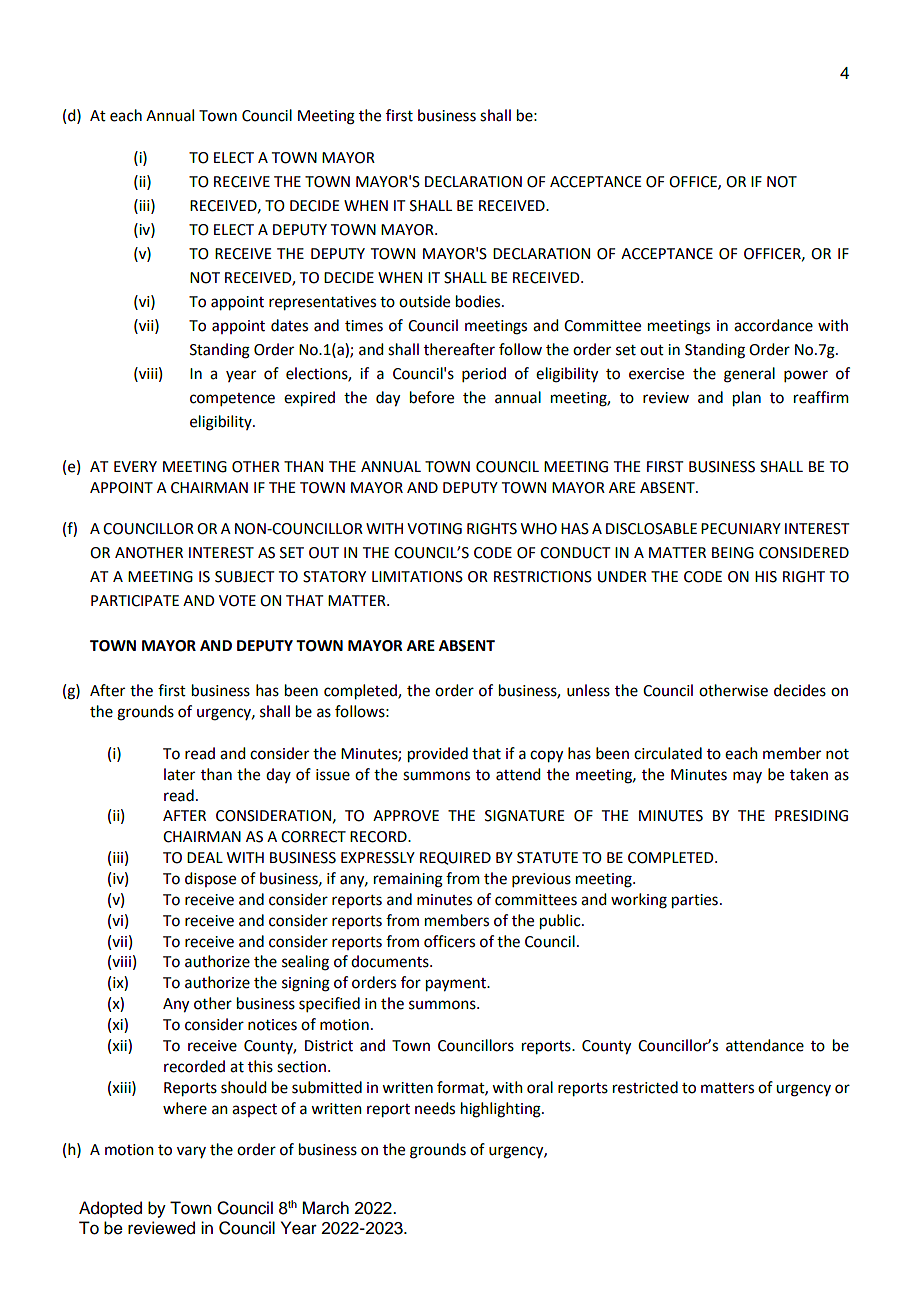  Describe the element at coordinates (191, 1152) in the image. I see `vary` at that location.
